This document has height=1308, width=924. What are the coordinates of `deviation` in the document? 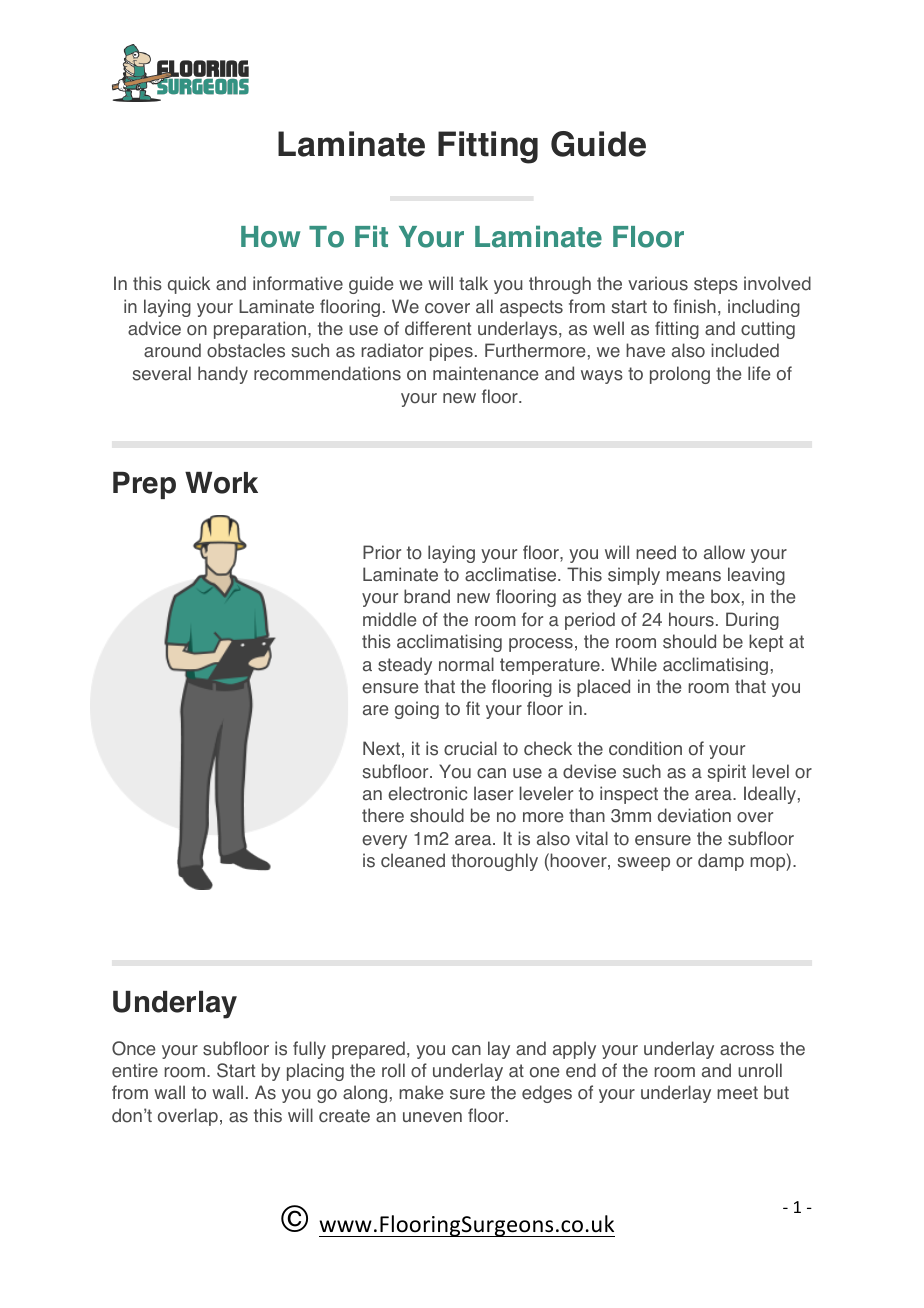 It's located at (694, 815).
